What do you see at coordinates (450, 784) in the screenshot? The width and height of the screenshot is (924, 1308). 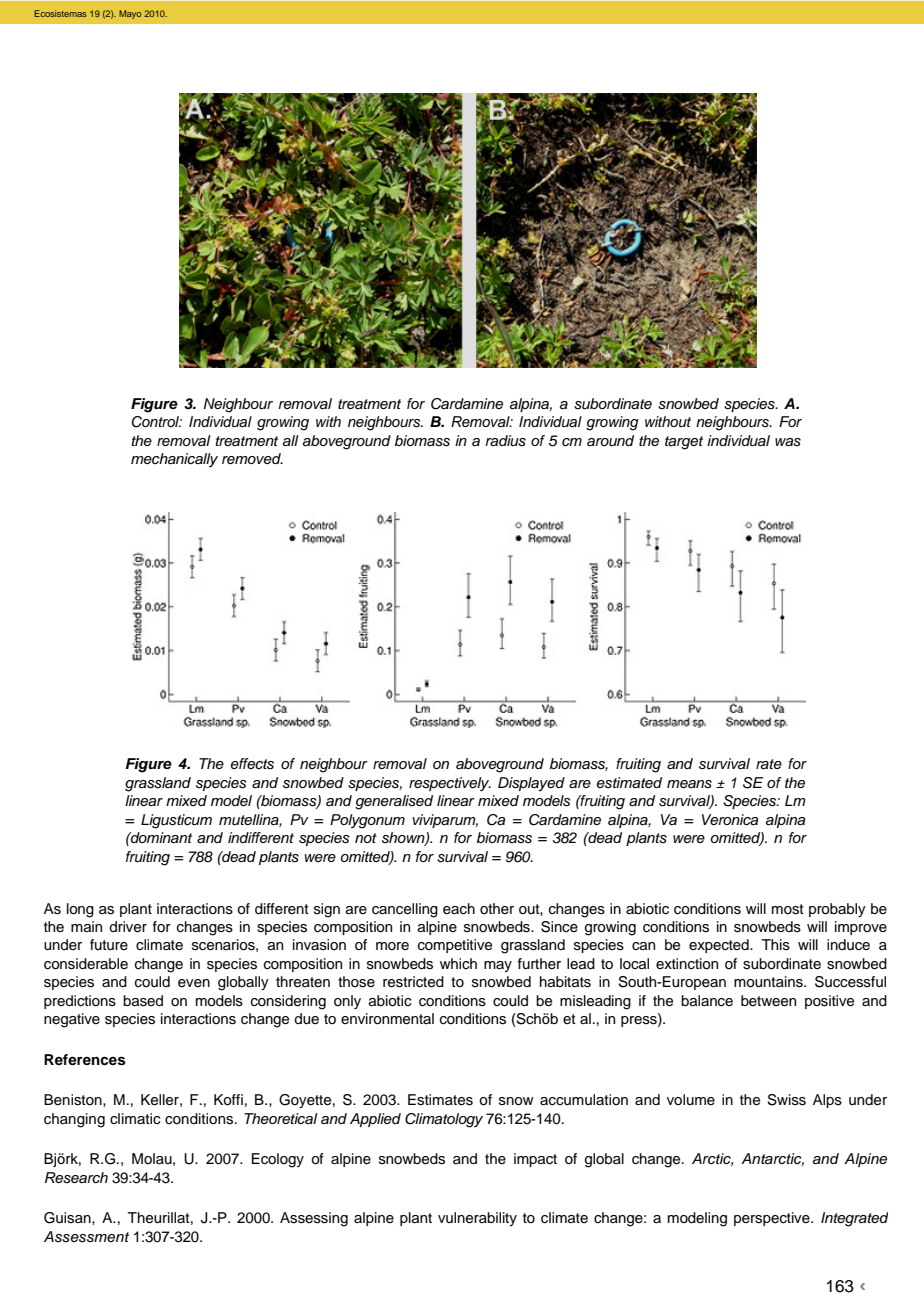 I see `respectively` at bounding box center [450, 784].
